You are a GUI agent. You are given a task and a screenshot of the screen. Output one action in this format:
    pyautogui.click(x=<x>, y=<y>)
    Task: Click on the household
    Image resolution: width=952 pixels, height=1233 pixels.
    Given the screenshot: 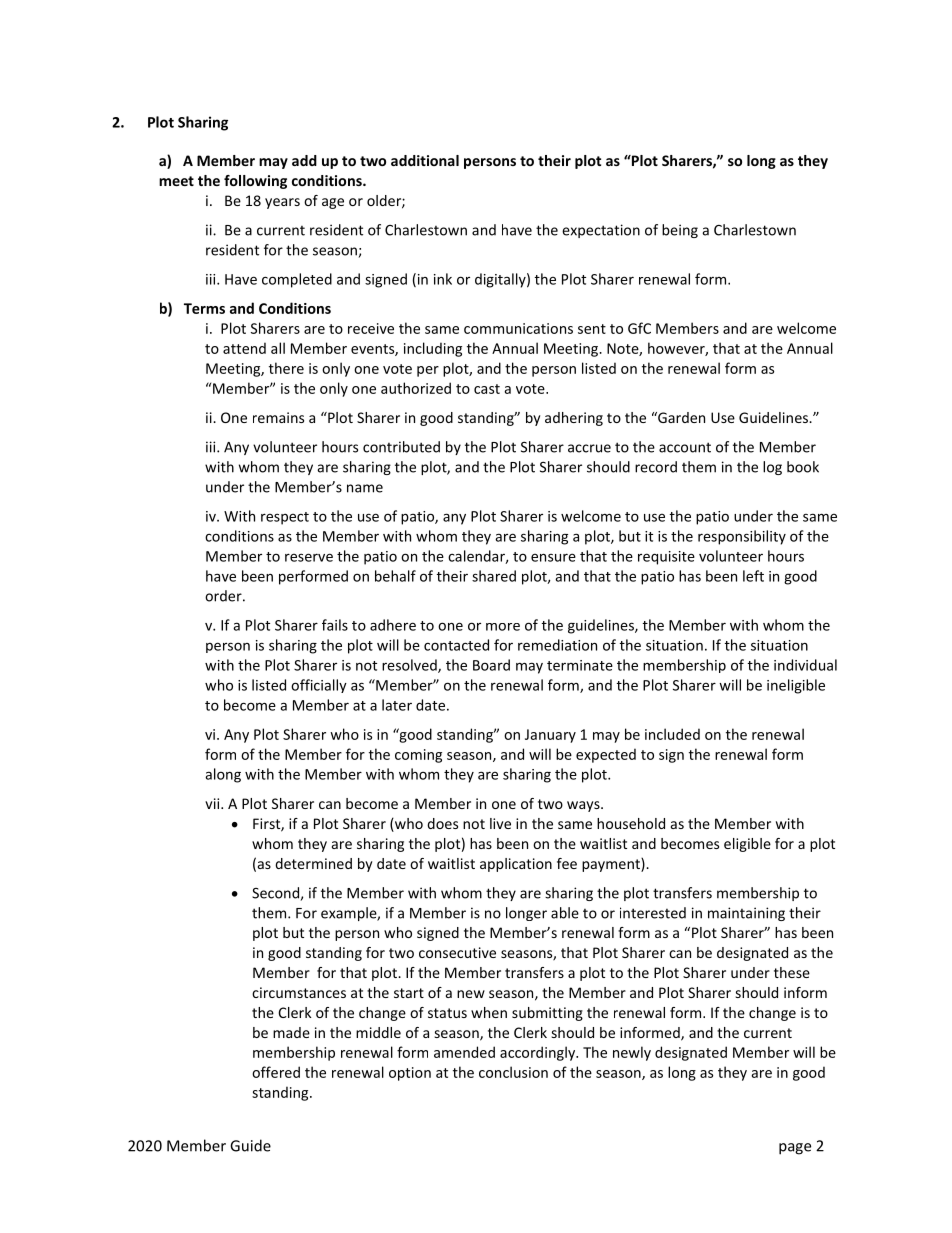 What is the action you would take?
    pyautogui.click(x=631, y=823)
